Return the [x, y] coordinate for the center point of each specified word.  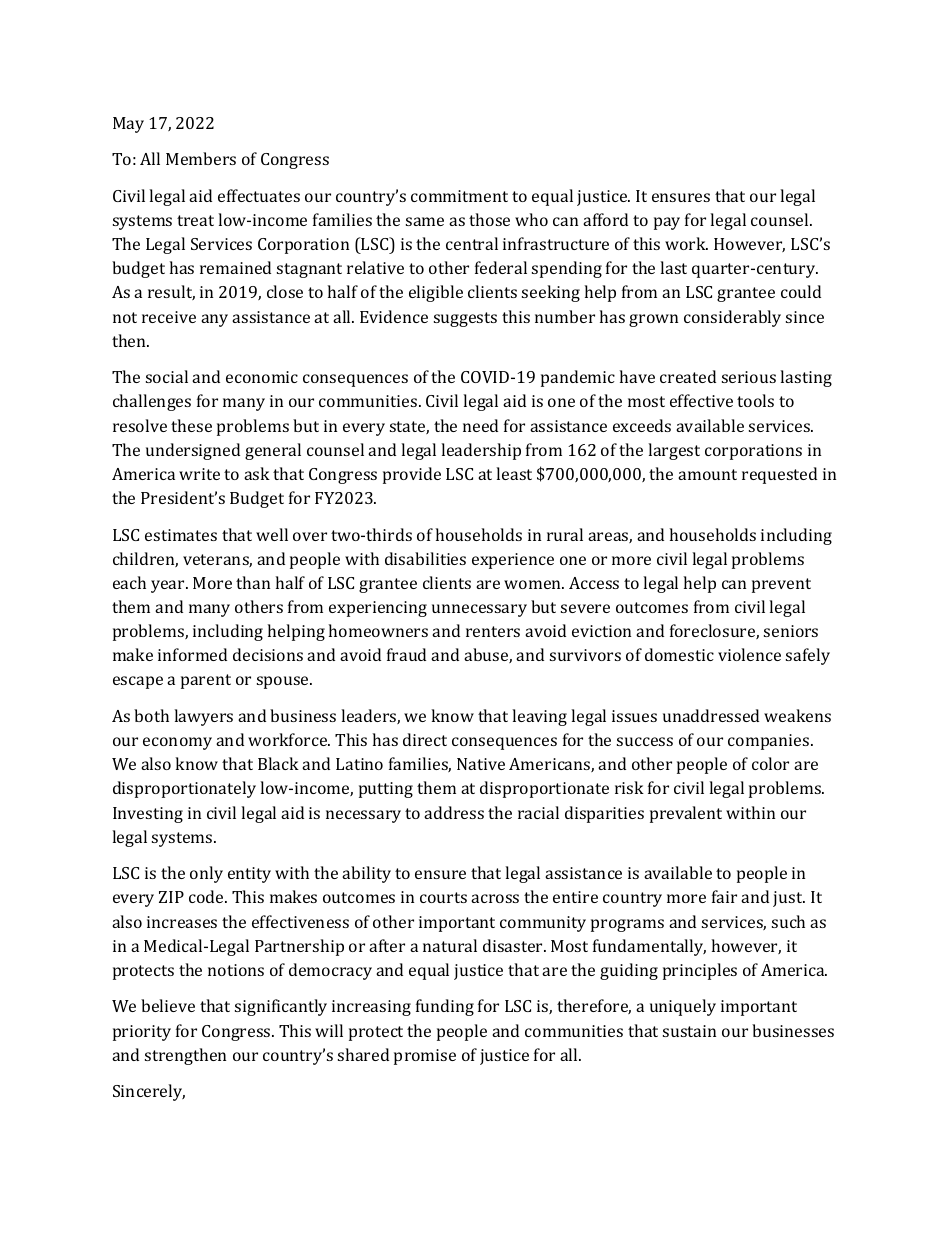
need [480, 425]
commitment [459, 196]
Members [201, 158]
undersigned [193, 451]
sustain [689, 1031]
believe [168, 1005]
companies [770, 742]
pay [667, 223]
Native [481, 764]
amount [707, 474]
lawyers [203, 717]
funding [445, 1007]
